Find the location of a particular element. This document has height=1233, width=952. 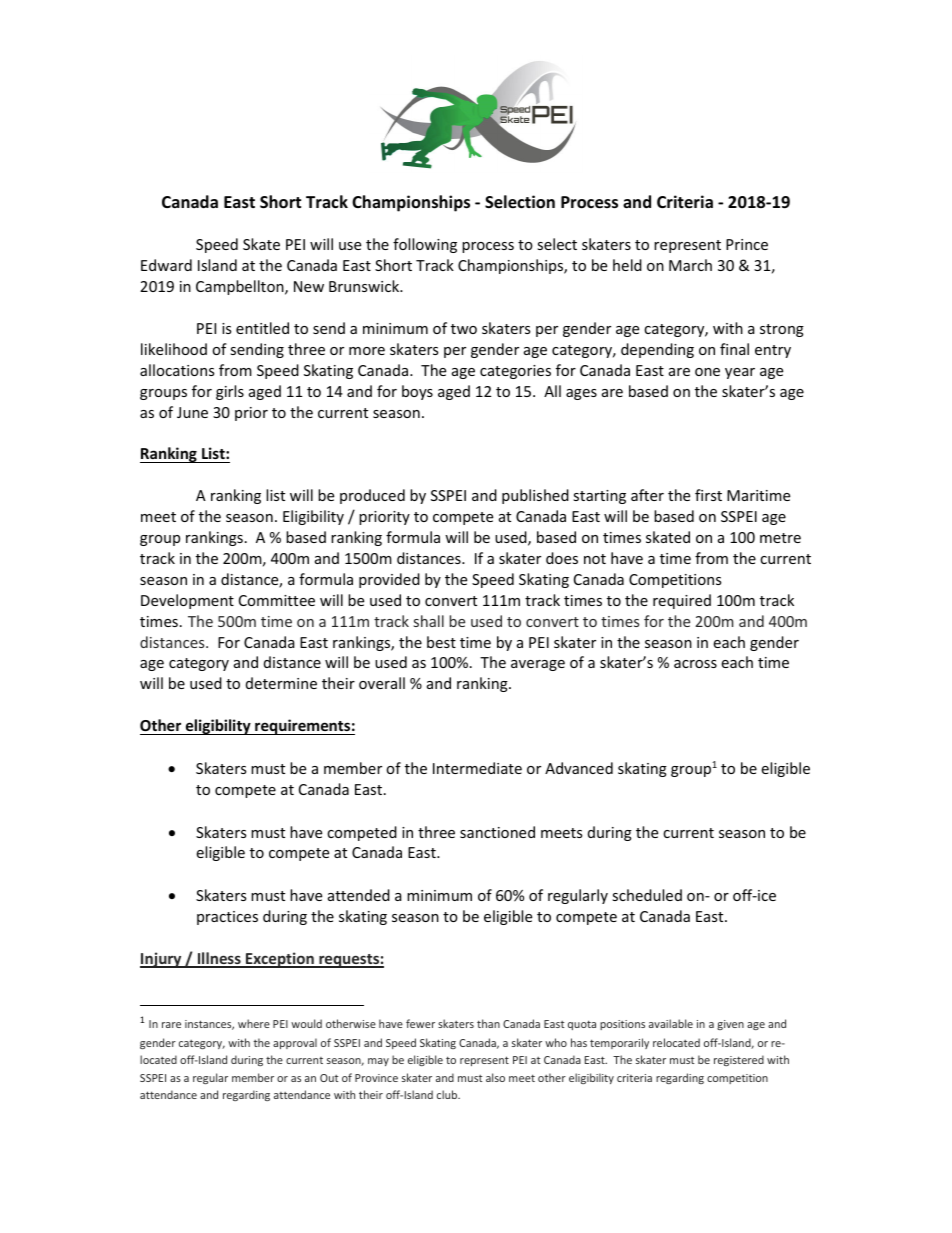

registered is located at coordinates (739, 1060).
